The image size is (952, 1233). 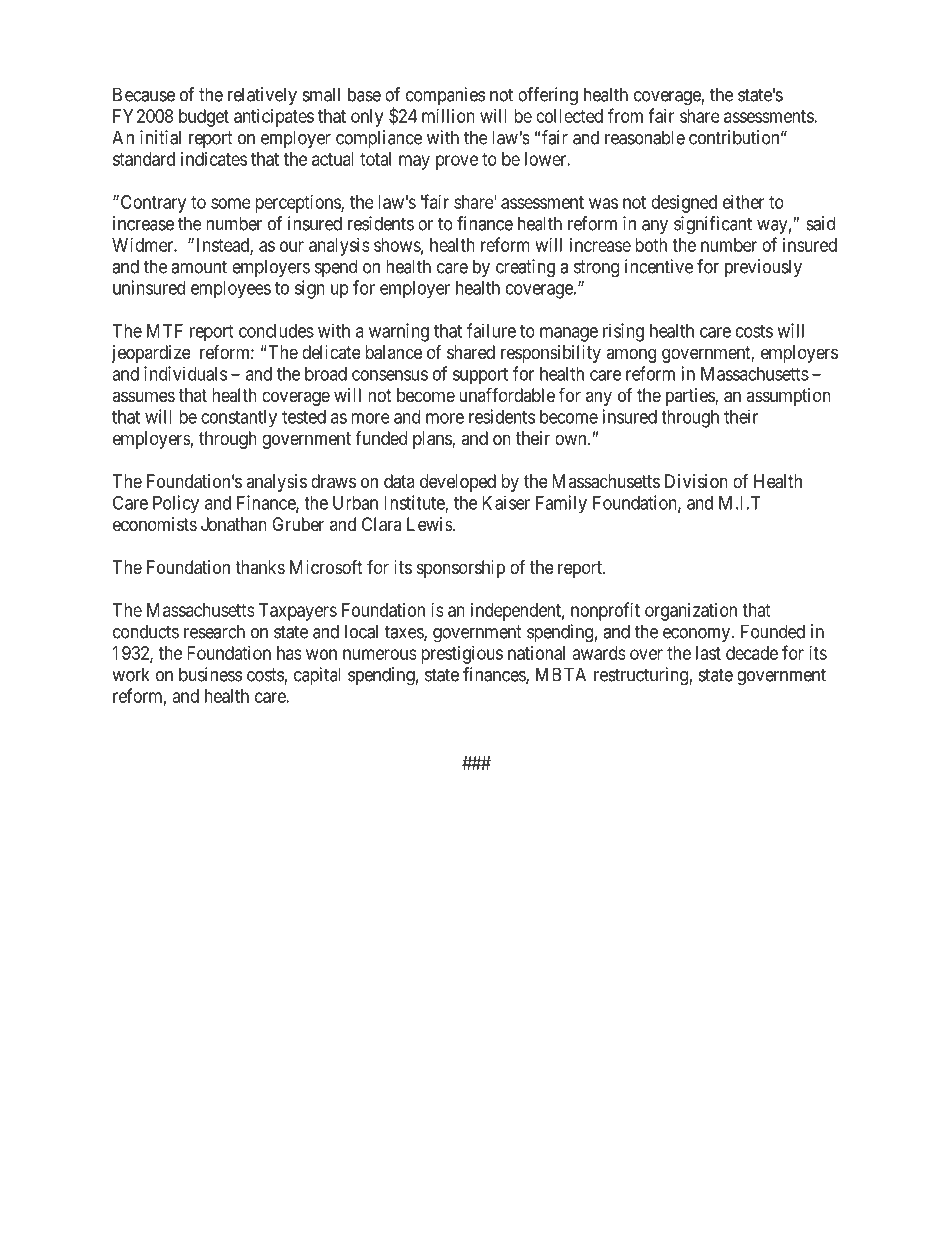 I want to click on developed, so click(x=458, y=483).
